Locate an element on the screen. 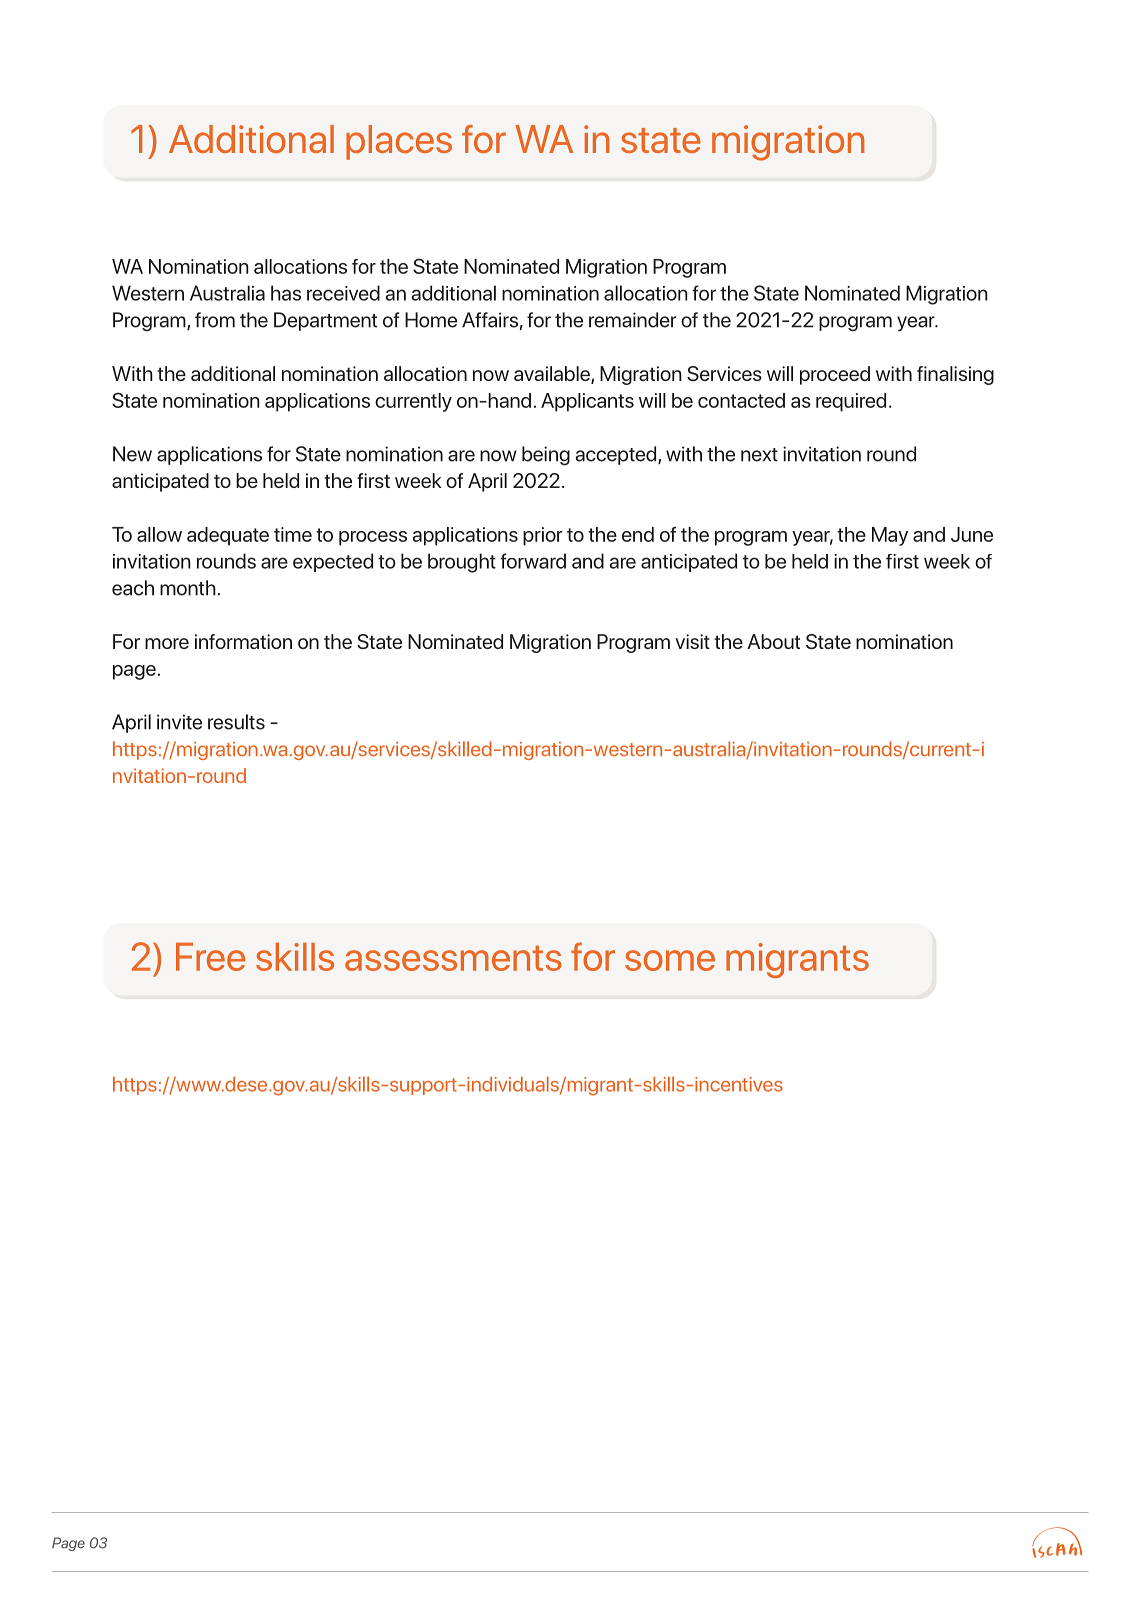  Free is located at coordinates (210, 957).
